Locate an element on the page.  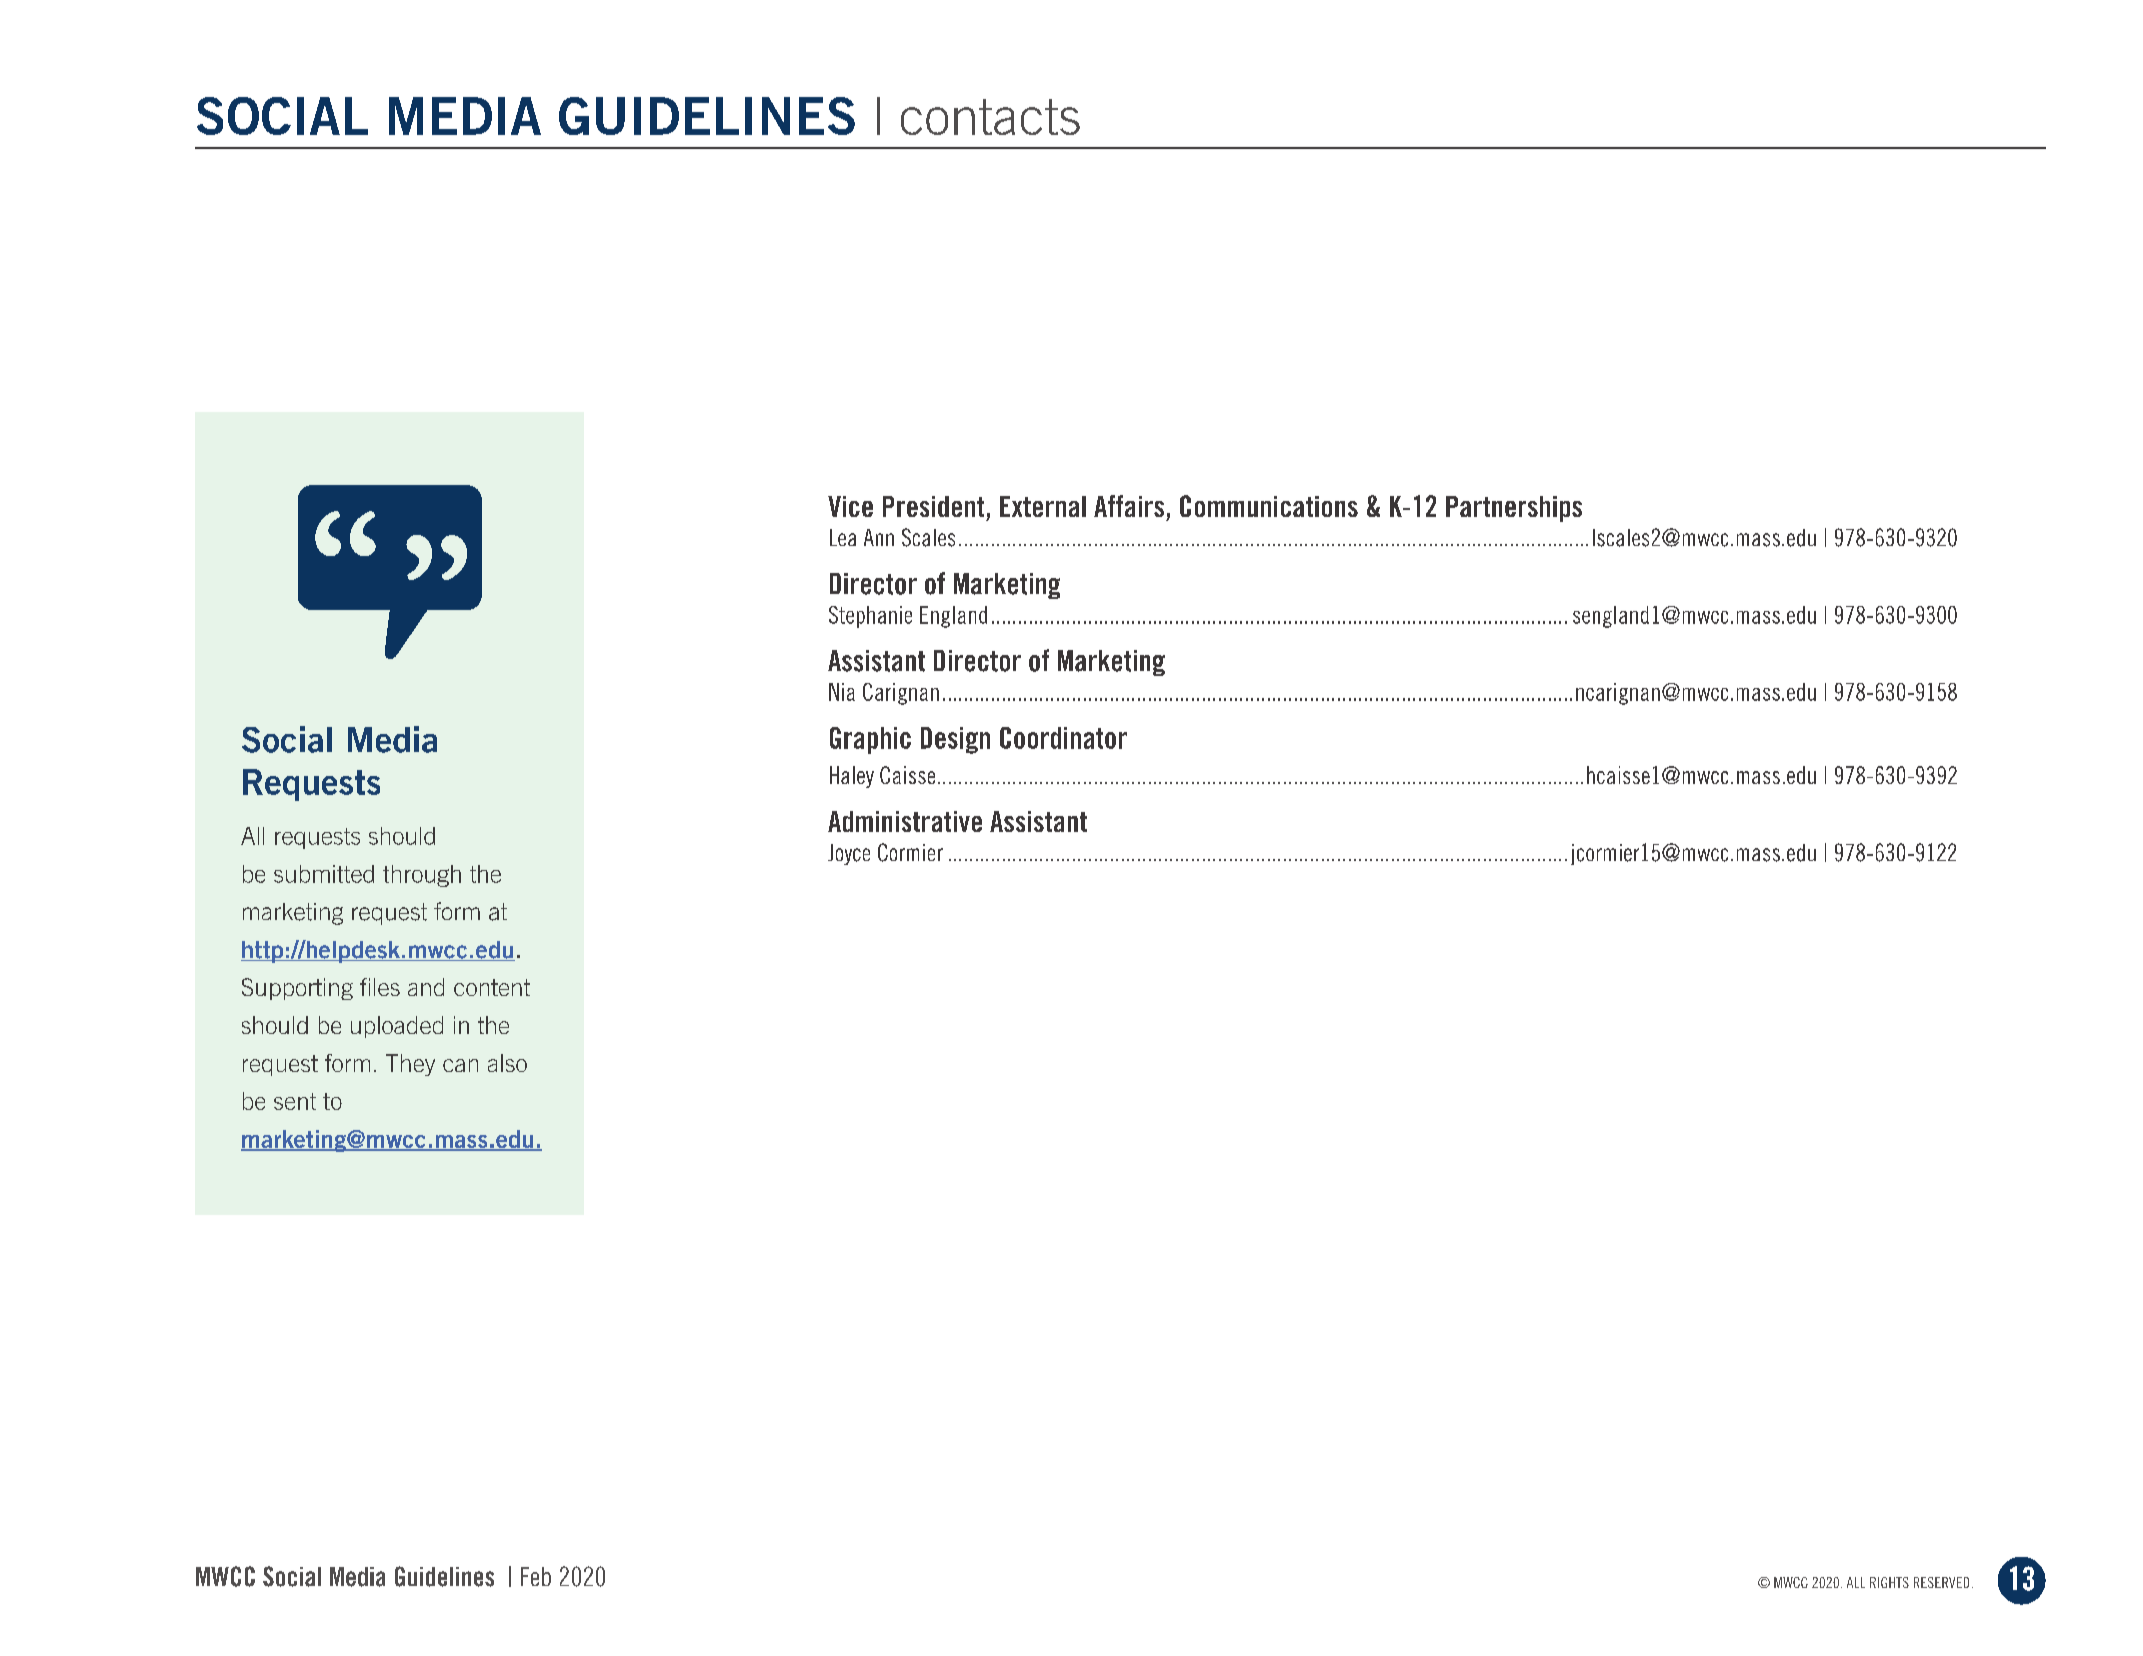
Communications is located at coordinates (1269, 506).
